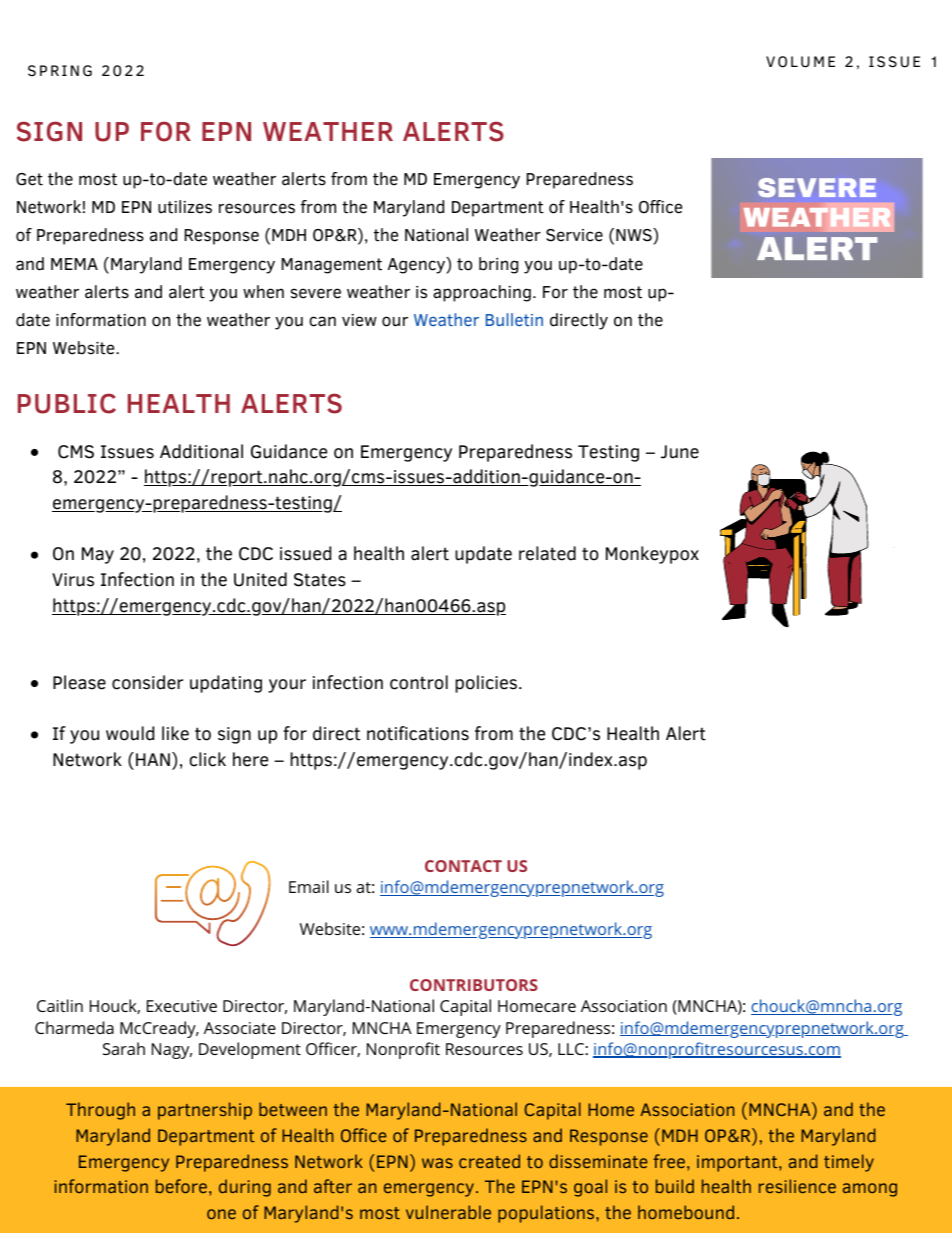  What do you see at coordinates (797, 1186) in the image?
I see `resilience` at bounding box center [797, 1186].
